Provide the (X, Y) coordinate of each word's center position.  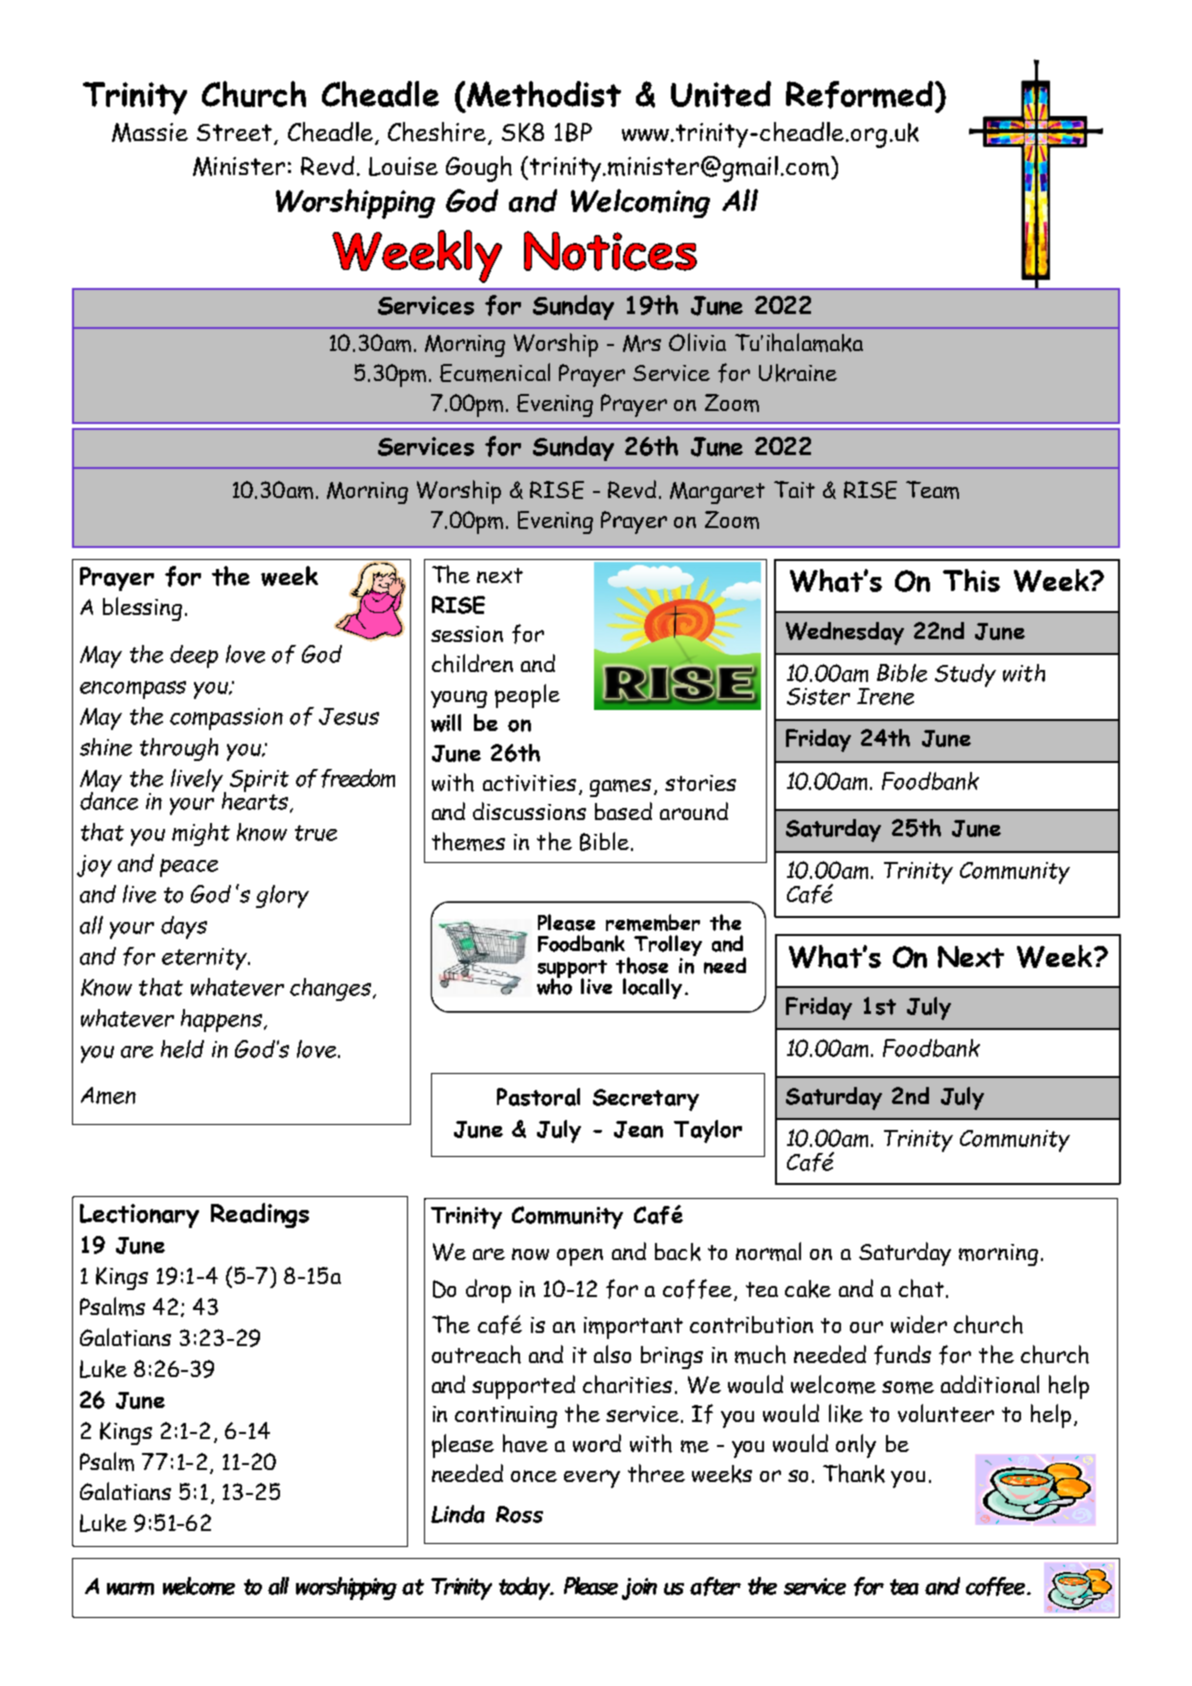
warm (130, 1588)
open (580, 1257)
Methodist (544, 94)
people (527, 696)
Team (932, 490)
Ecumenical (495, 372)
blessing (142, 609)
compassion (226, 719)
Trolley (668, 947)
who (554, 985)
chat (921, 1288)
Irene (885, 696)
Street (236, 134)
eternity (205, 959)
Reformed (861, 96)
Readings (260, 1215)
